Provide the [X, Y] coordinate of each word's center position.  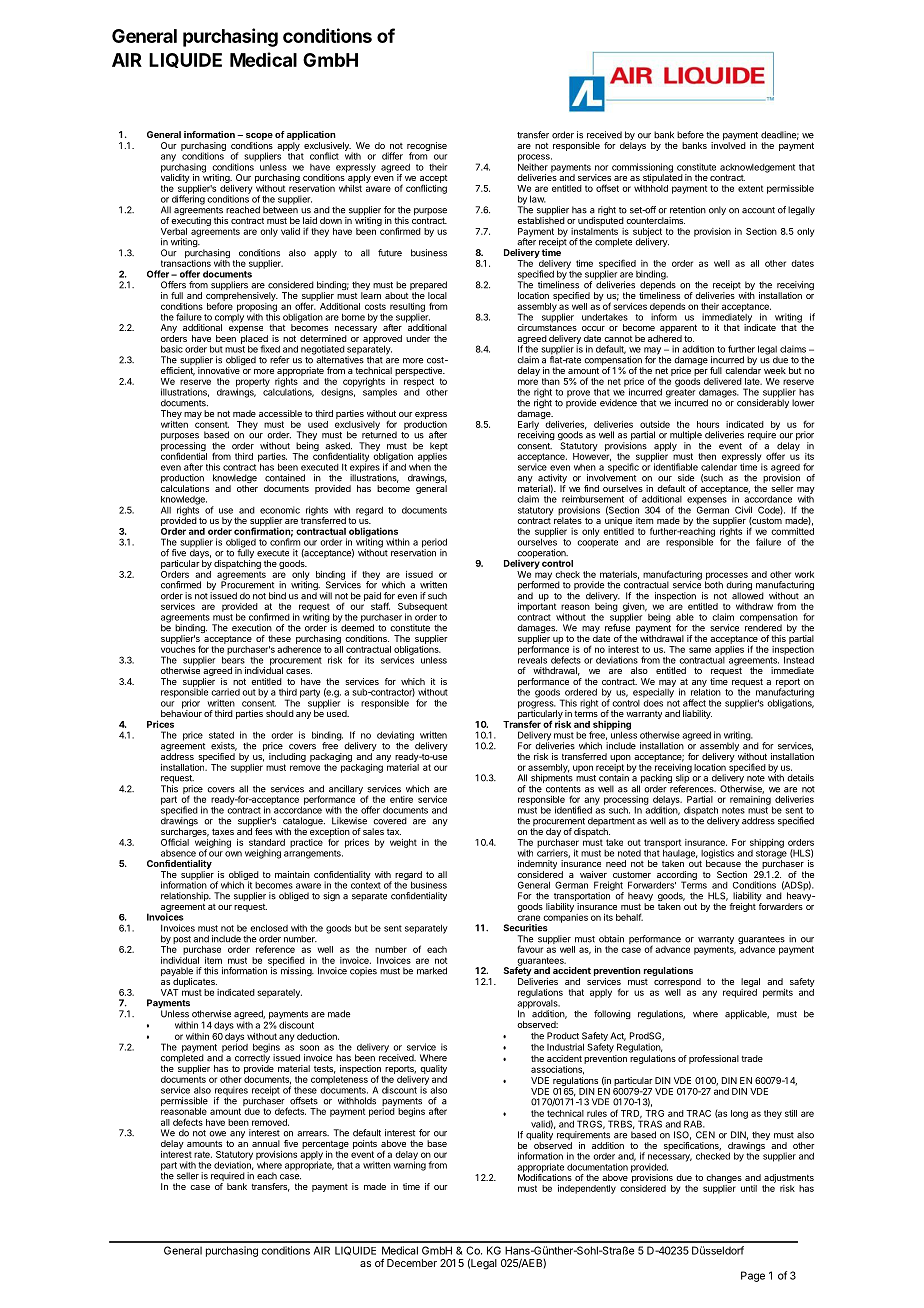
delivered [723, 381]
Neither [533, 166]
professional [714, 1059]
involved [728, 145]
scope [259, 136]
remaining [751, 801]
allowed [748, 596]
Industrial [565, 1047]
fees [263, 831]
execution [252, 628]
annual [266, 1143]
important [537, 607]
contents [563, 789]
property [253, 383]
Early [528, 426]
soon [309, 1048]
